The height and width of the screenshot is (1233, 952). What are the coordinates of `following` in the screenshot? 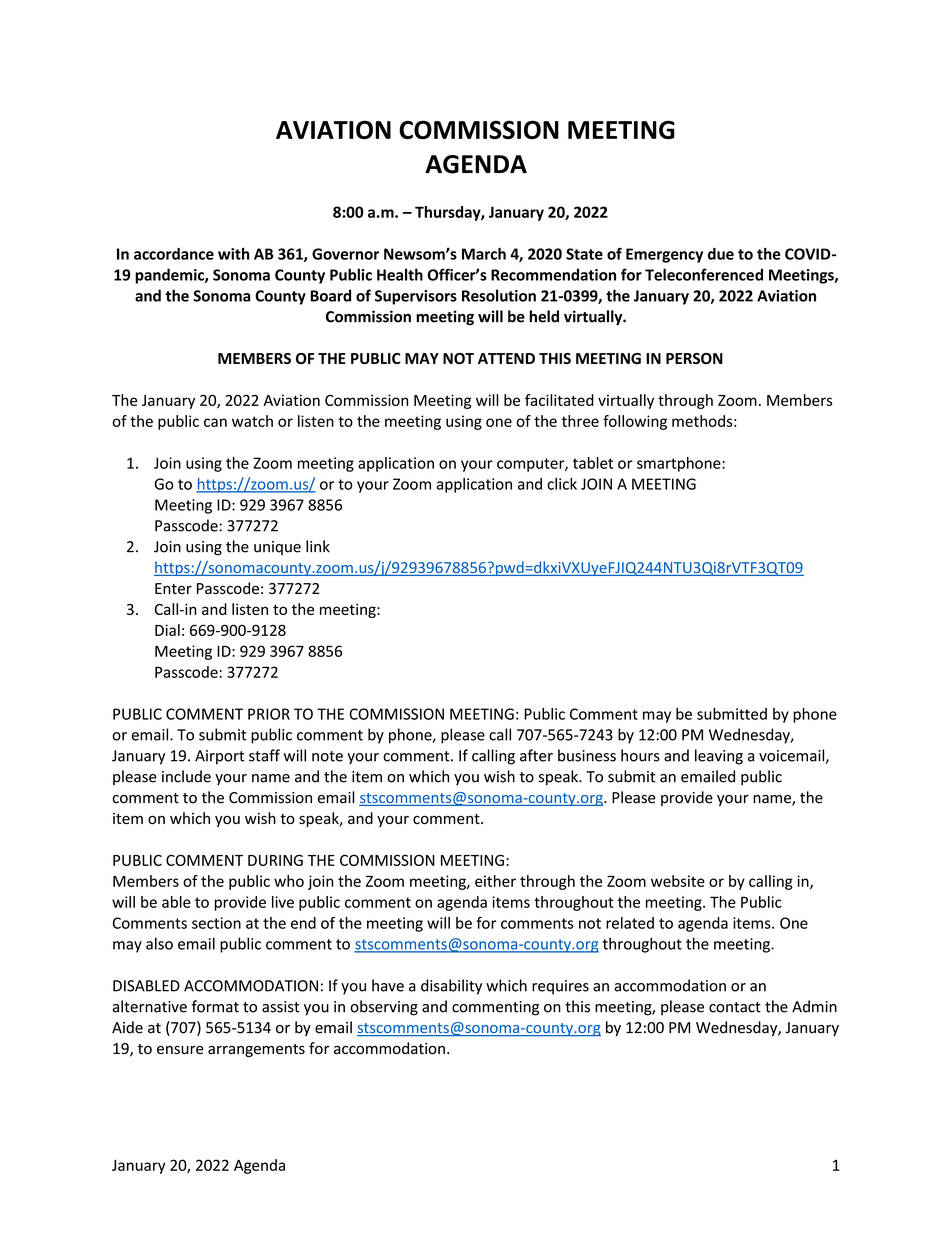 It's located at (635, 422).
